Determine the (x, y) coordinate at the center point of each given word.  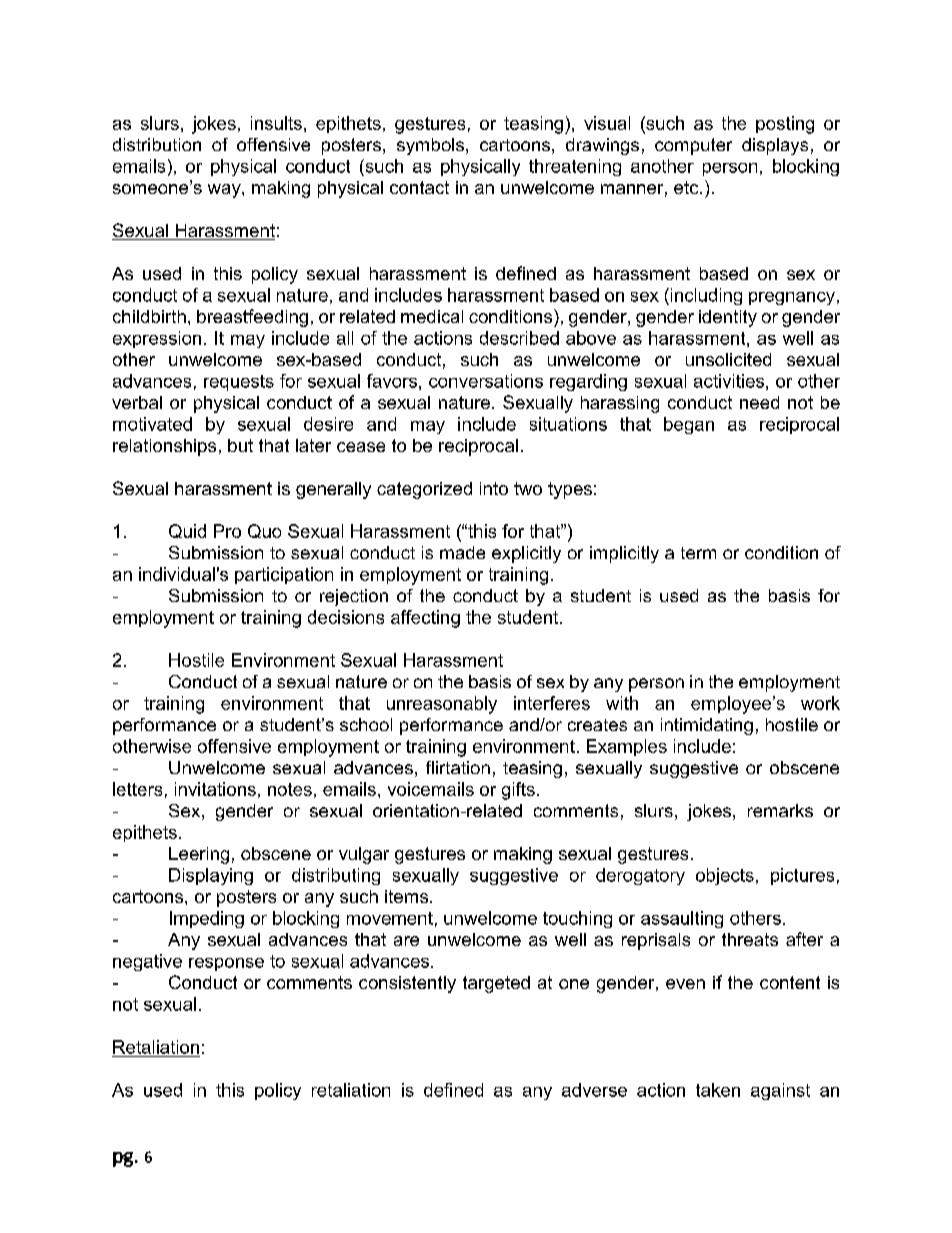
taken (718, 1090)
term (698, 553)
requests (239, 383)
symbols (432, 146)
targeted (496, 984)
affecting (425, 619)
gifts (518, 791)
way (225, 191)
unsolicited (728, 359)
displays (775, 146)
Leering (199, 855)
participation (284, 575)
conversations (486, 381)
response (226, 964)
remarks (780, 810)
